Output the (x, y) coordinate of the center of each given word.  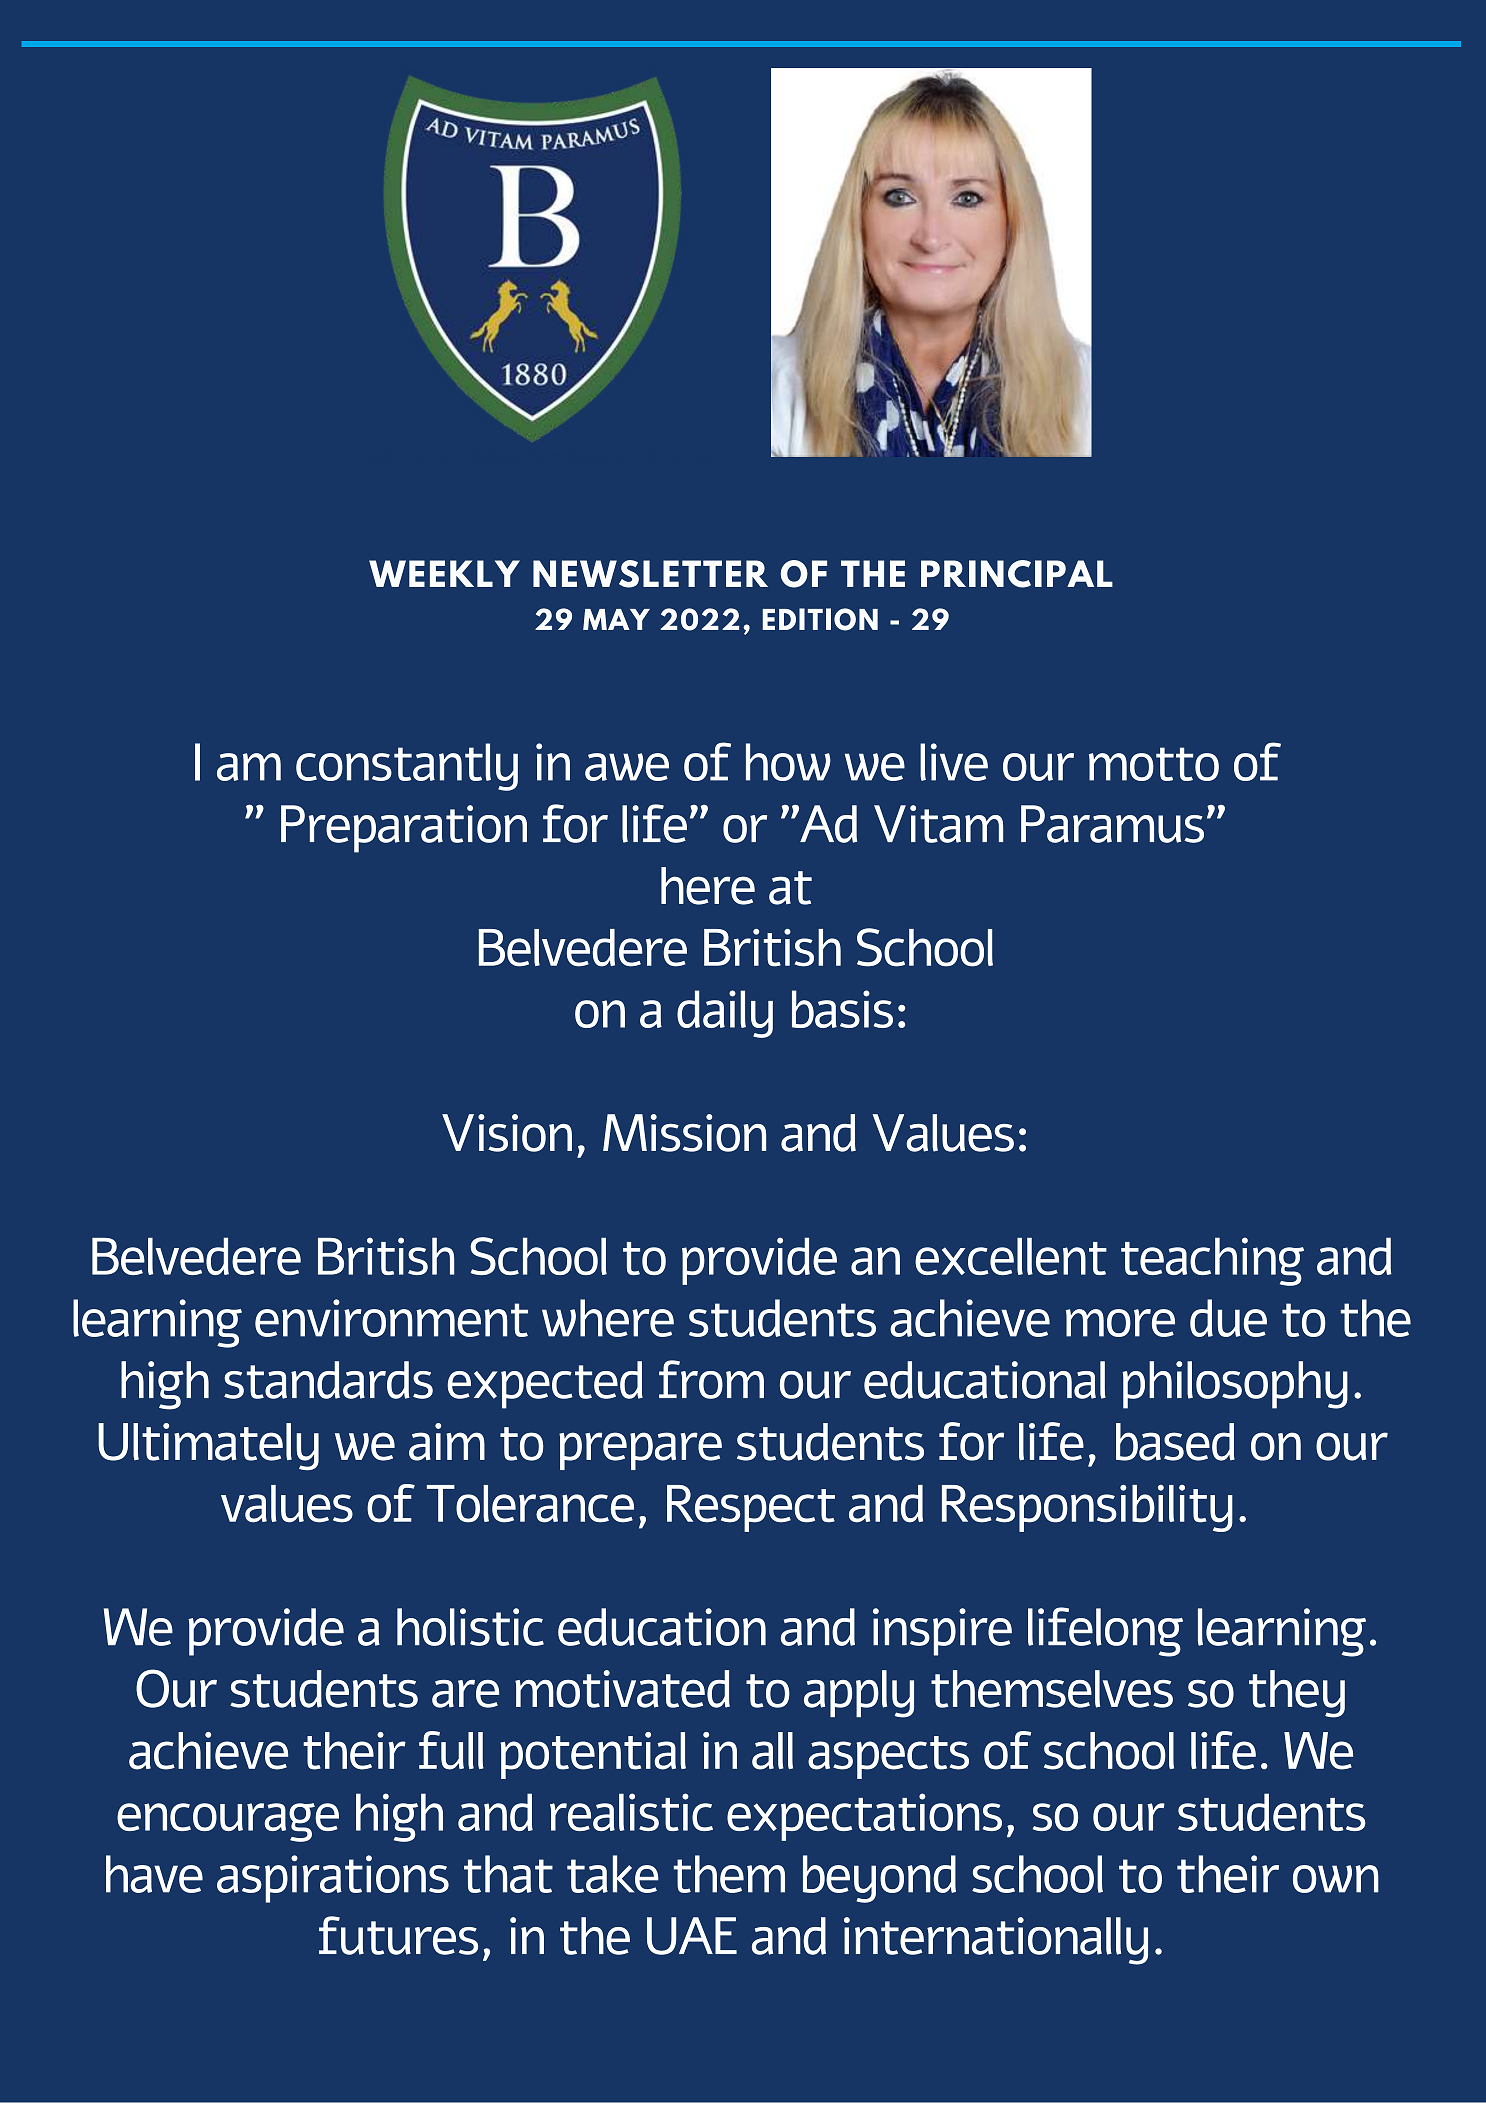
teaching (1212, 1261)
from (711, 1379)
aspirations (333, 1879)
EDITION (820, 619)
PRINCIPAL (1017, 574)
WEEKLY (444, 573)
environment (391, 1318)
